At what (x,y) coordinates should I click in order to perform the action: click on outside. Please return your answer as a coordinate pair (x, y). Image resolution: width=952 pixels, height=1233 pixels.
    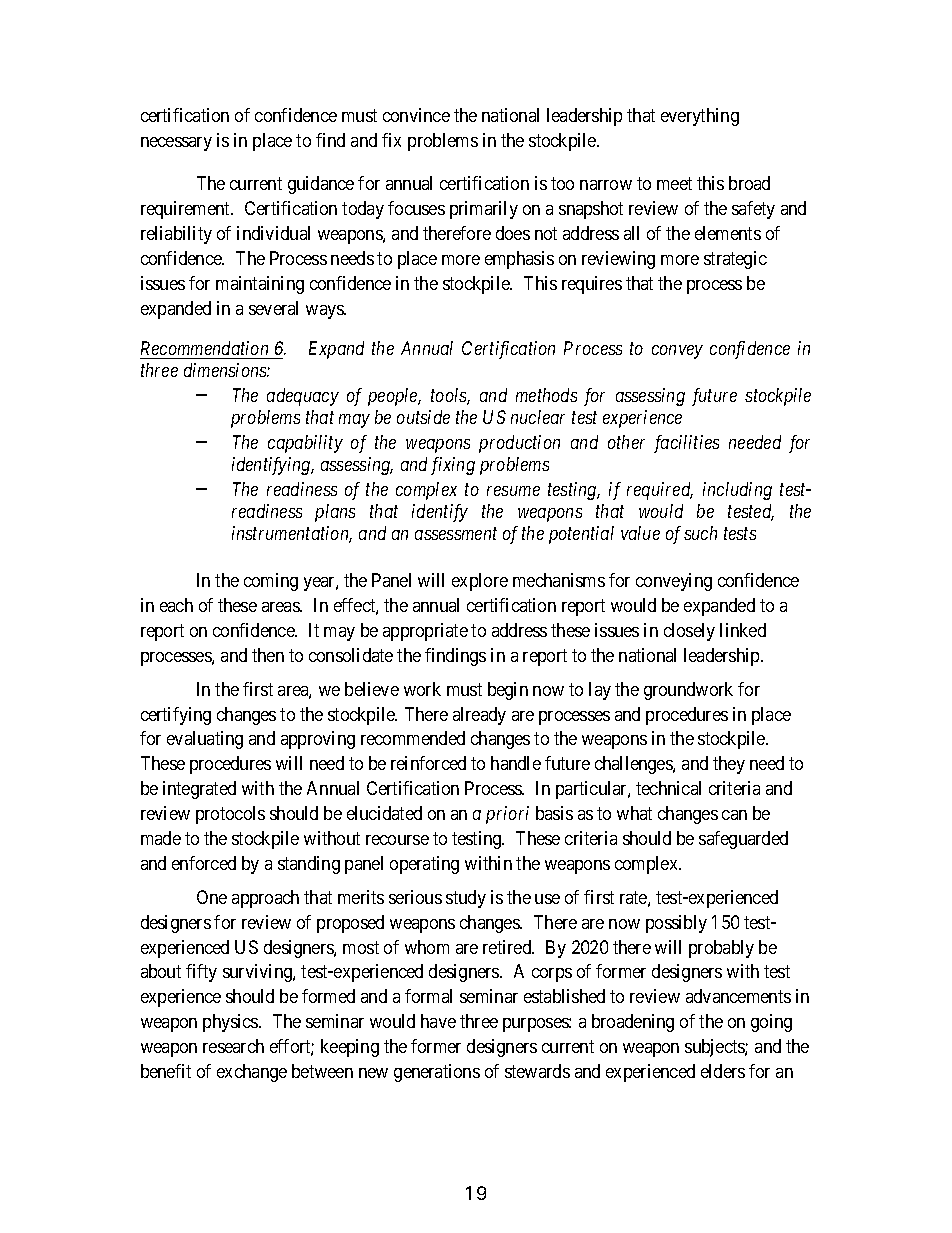
    Looking at the image, I should click on (423, 417).
